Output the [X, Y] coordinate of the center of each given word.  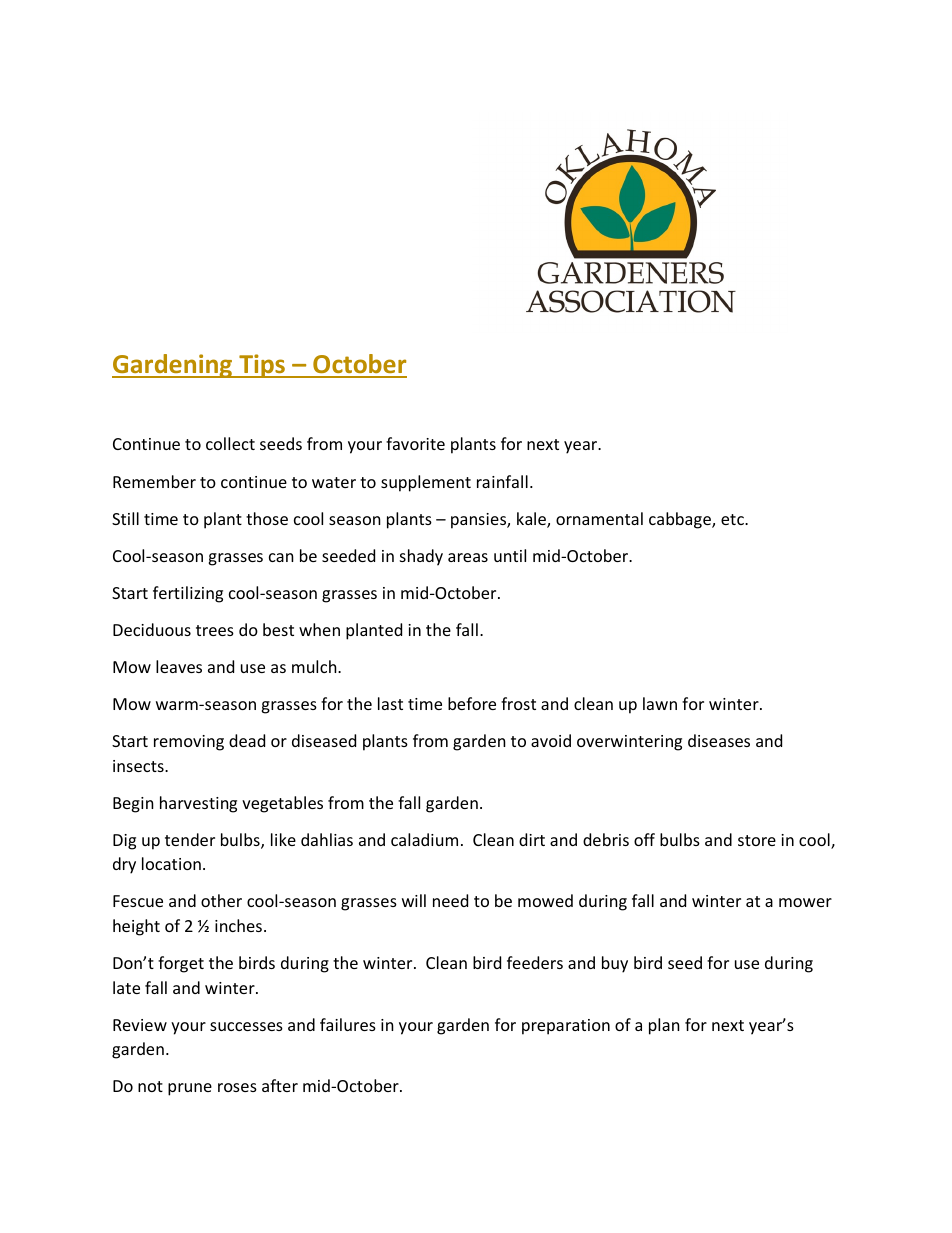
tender [190, 839]
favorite [415, 443]
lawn [660, 703]
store [757, 840]
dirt [532, 839]
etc [733, 519]
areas [468, 557]
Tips [262, 366]
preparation [566, 1027]
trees [215, 630]
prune [190, 1089]
